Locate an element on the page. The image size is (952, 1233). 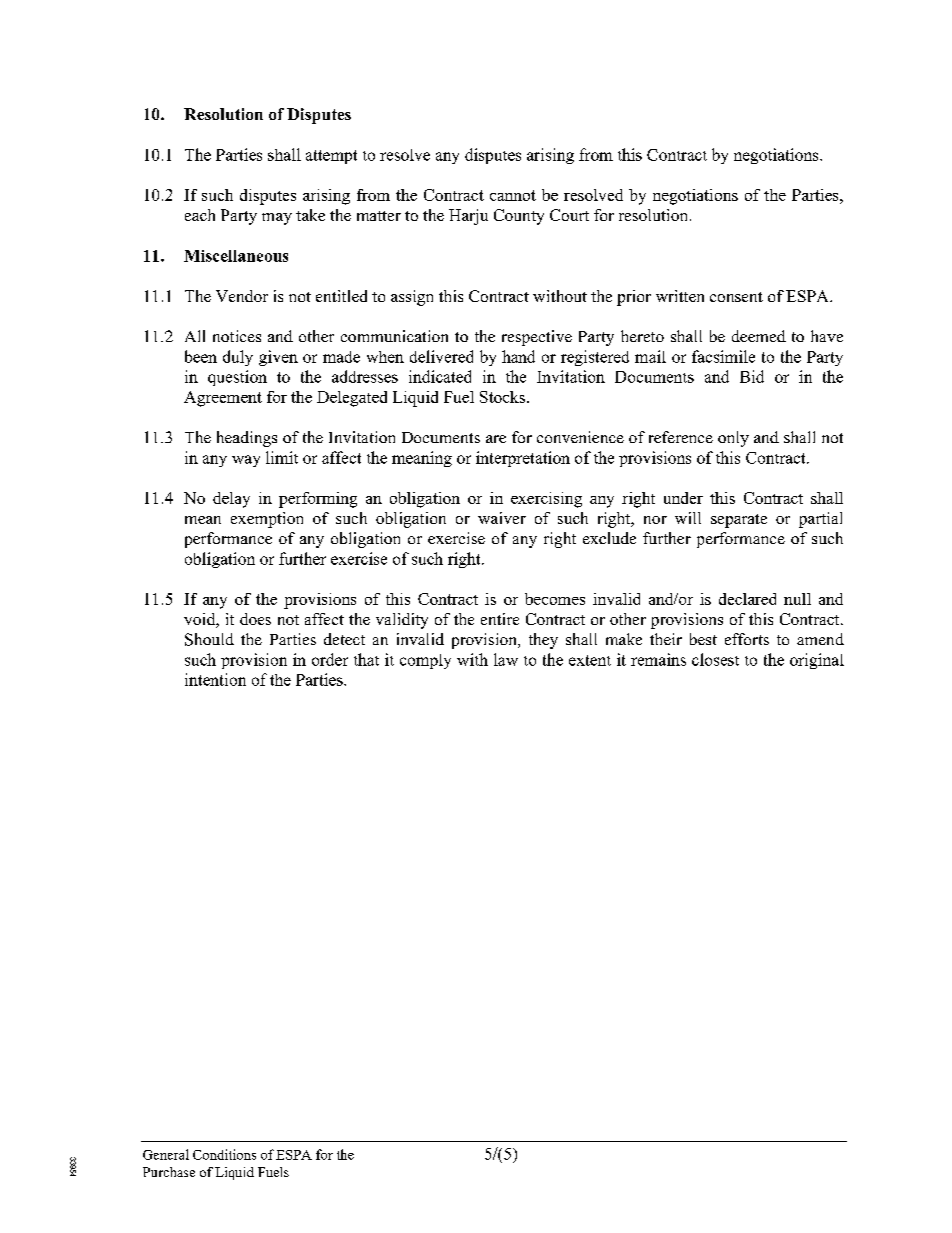
Purchase is located at coordinates (169, 1172).
